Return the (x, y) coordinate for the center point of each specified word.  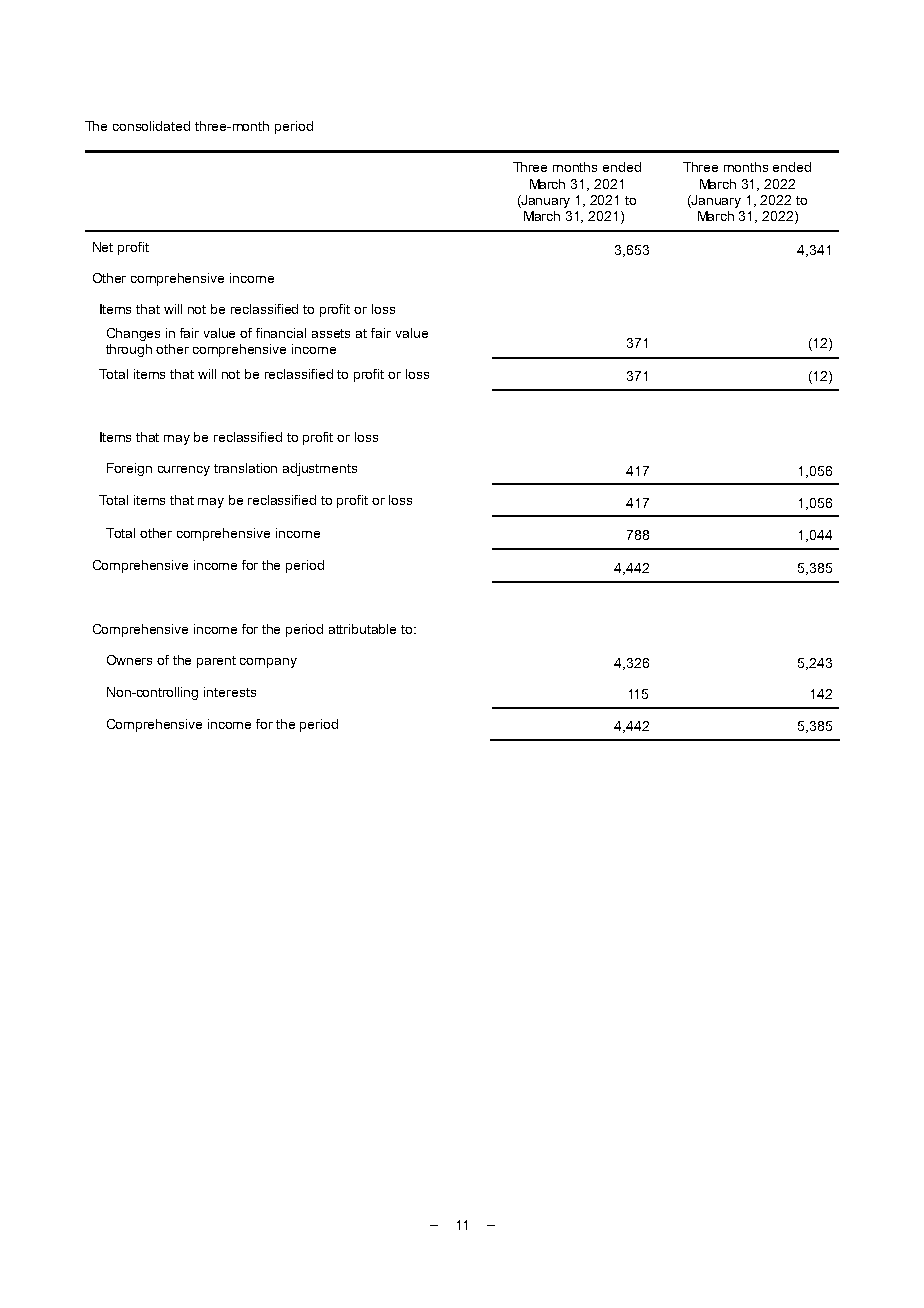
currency (184, 471)
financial (281, 333)
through (129, 350)
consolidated (151, 126)
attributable (362, 629)
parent (216, 662)
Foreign (129, 469)
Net (103, 247)
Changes (133, 334)
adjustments (320, 469)
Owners (129, 660)
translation (245, 468)
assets (331, 333)
